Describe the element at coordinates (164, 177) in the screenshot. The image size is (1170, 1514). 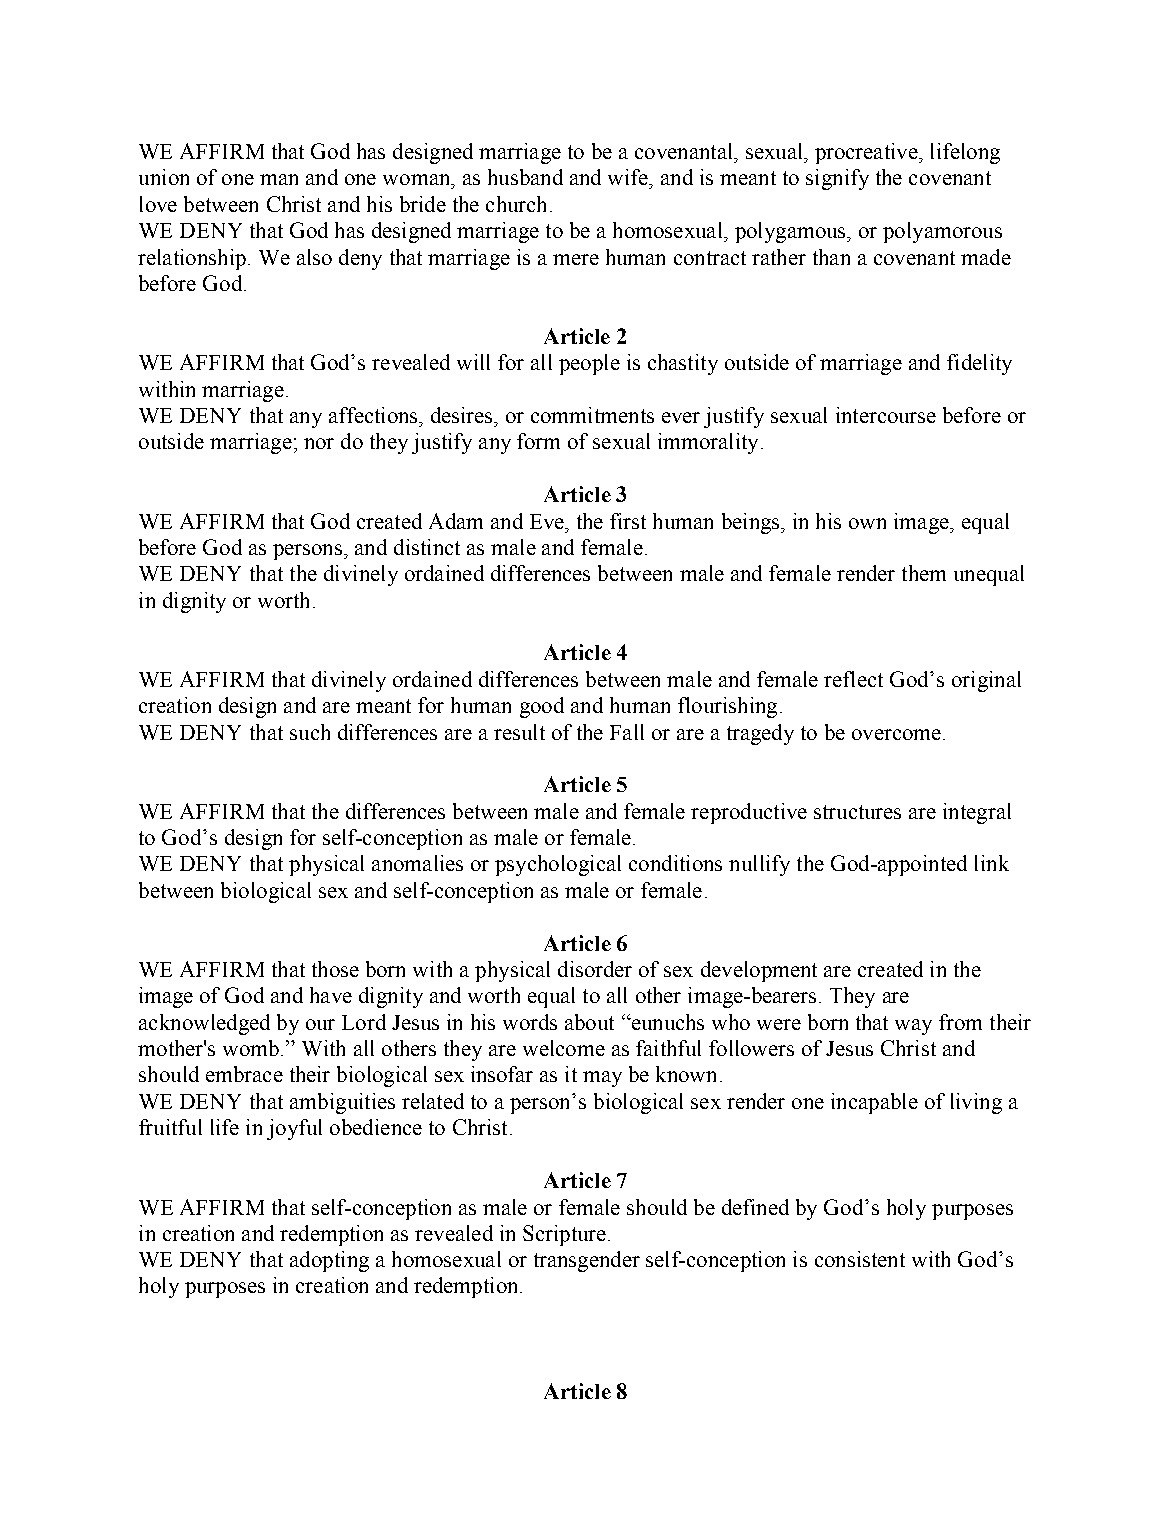
I see `union` at that location.
